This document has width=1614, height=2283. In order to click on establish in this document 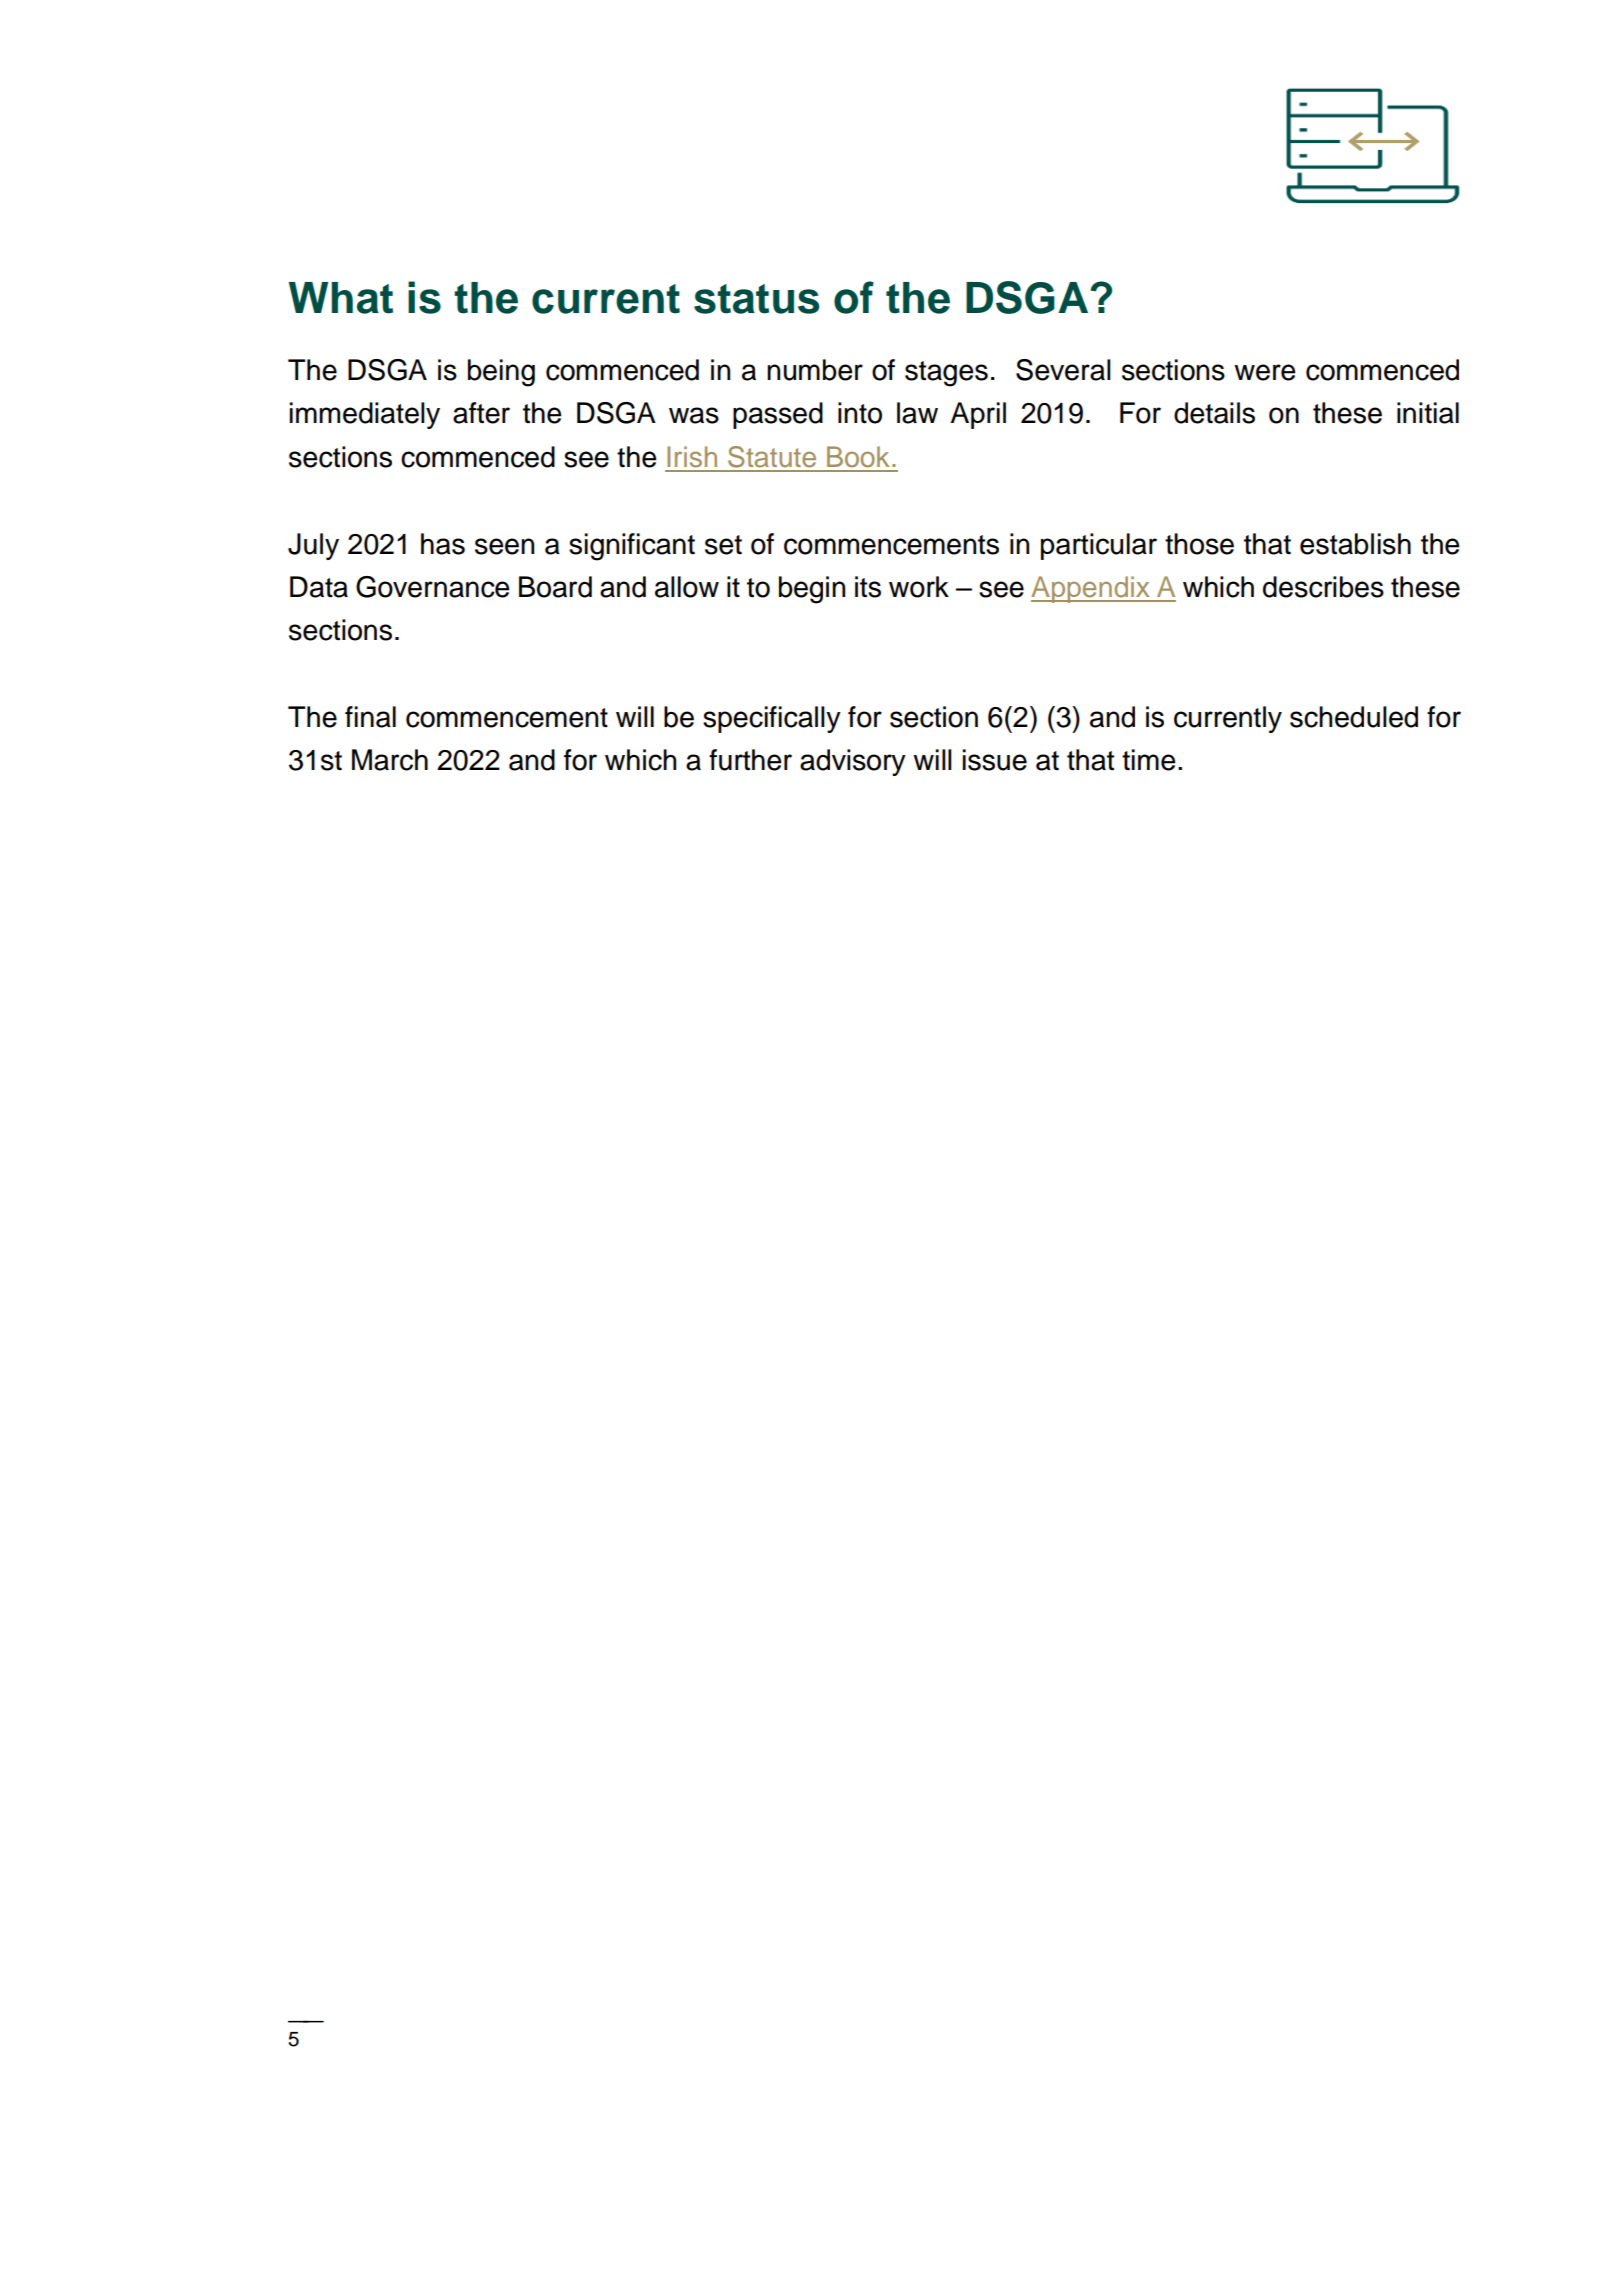, I will do `click(1355, 544)`.
